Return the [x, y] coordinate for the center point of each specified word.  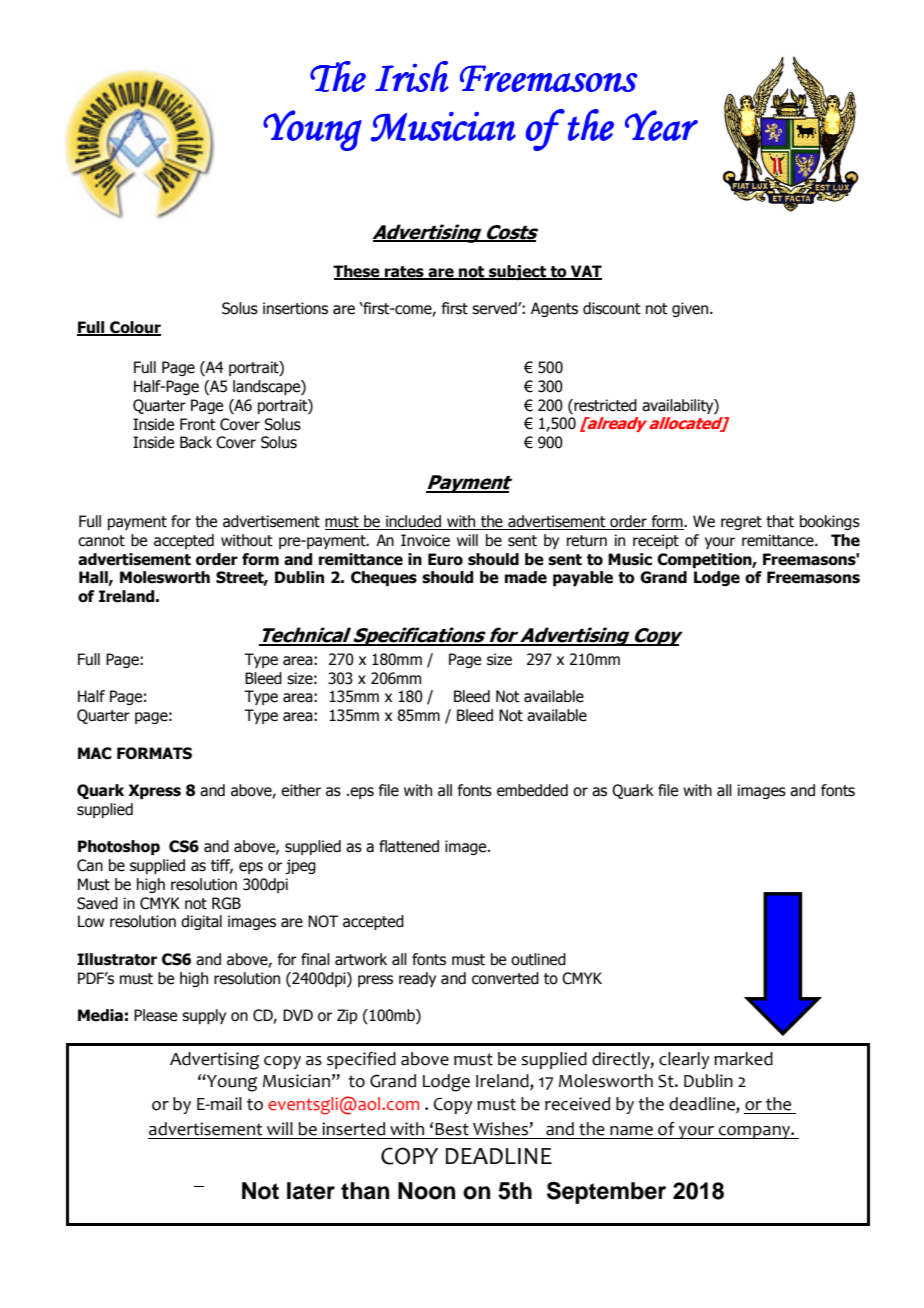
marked [743, 1059]
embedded [532, 790]
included [413, 522]
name [631, 1131]
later [311, 1191]
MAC [95, 753]
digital [201, 922]
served [495, 308]
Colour [134, 328]
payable [583, 578]
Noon [426, 1191]
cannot [101, 541]
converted [505, 978]
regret [741, 523]
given [690, 309]
